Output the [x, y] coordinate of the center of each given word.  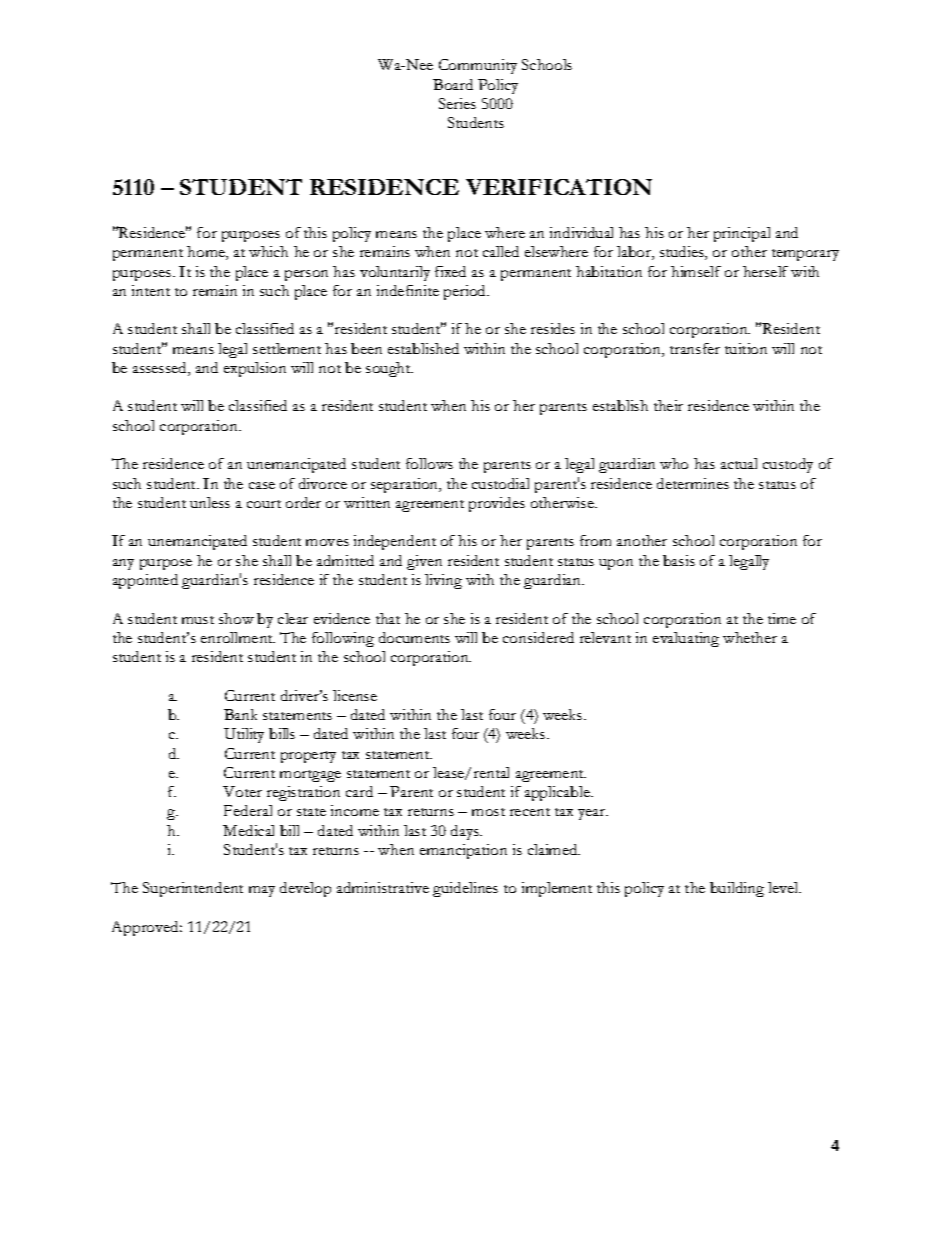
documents [414, 637]
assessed [161, 369]
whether [750, 637]
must [198, 620]
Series [457, 103]
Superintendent [193, 889]
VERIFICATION [559, 187]
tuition [746, 348]
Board [453, 84]
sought [389, 369]
